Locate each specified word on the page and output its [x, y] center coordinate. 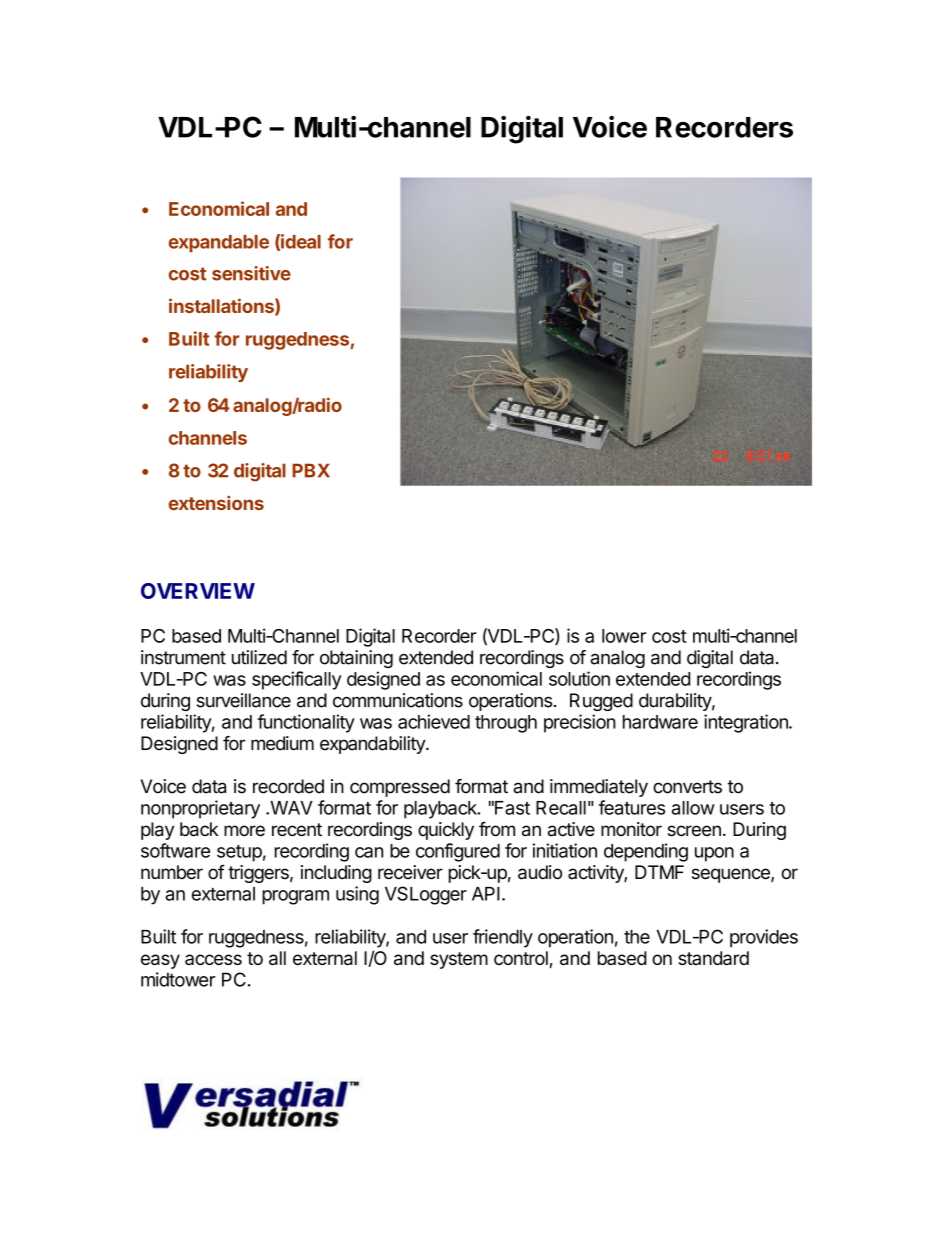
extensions [216, 503]
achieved [434, 721]
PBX [311, 470]
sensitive [251, 273]
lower [624, 636]
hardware [660, 722]
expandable [219, 243]
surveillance [244, 700]
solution [579, 678]
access [213, 959]
